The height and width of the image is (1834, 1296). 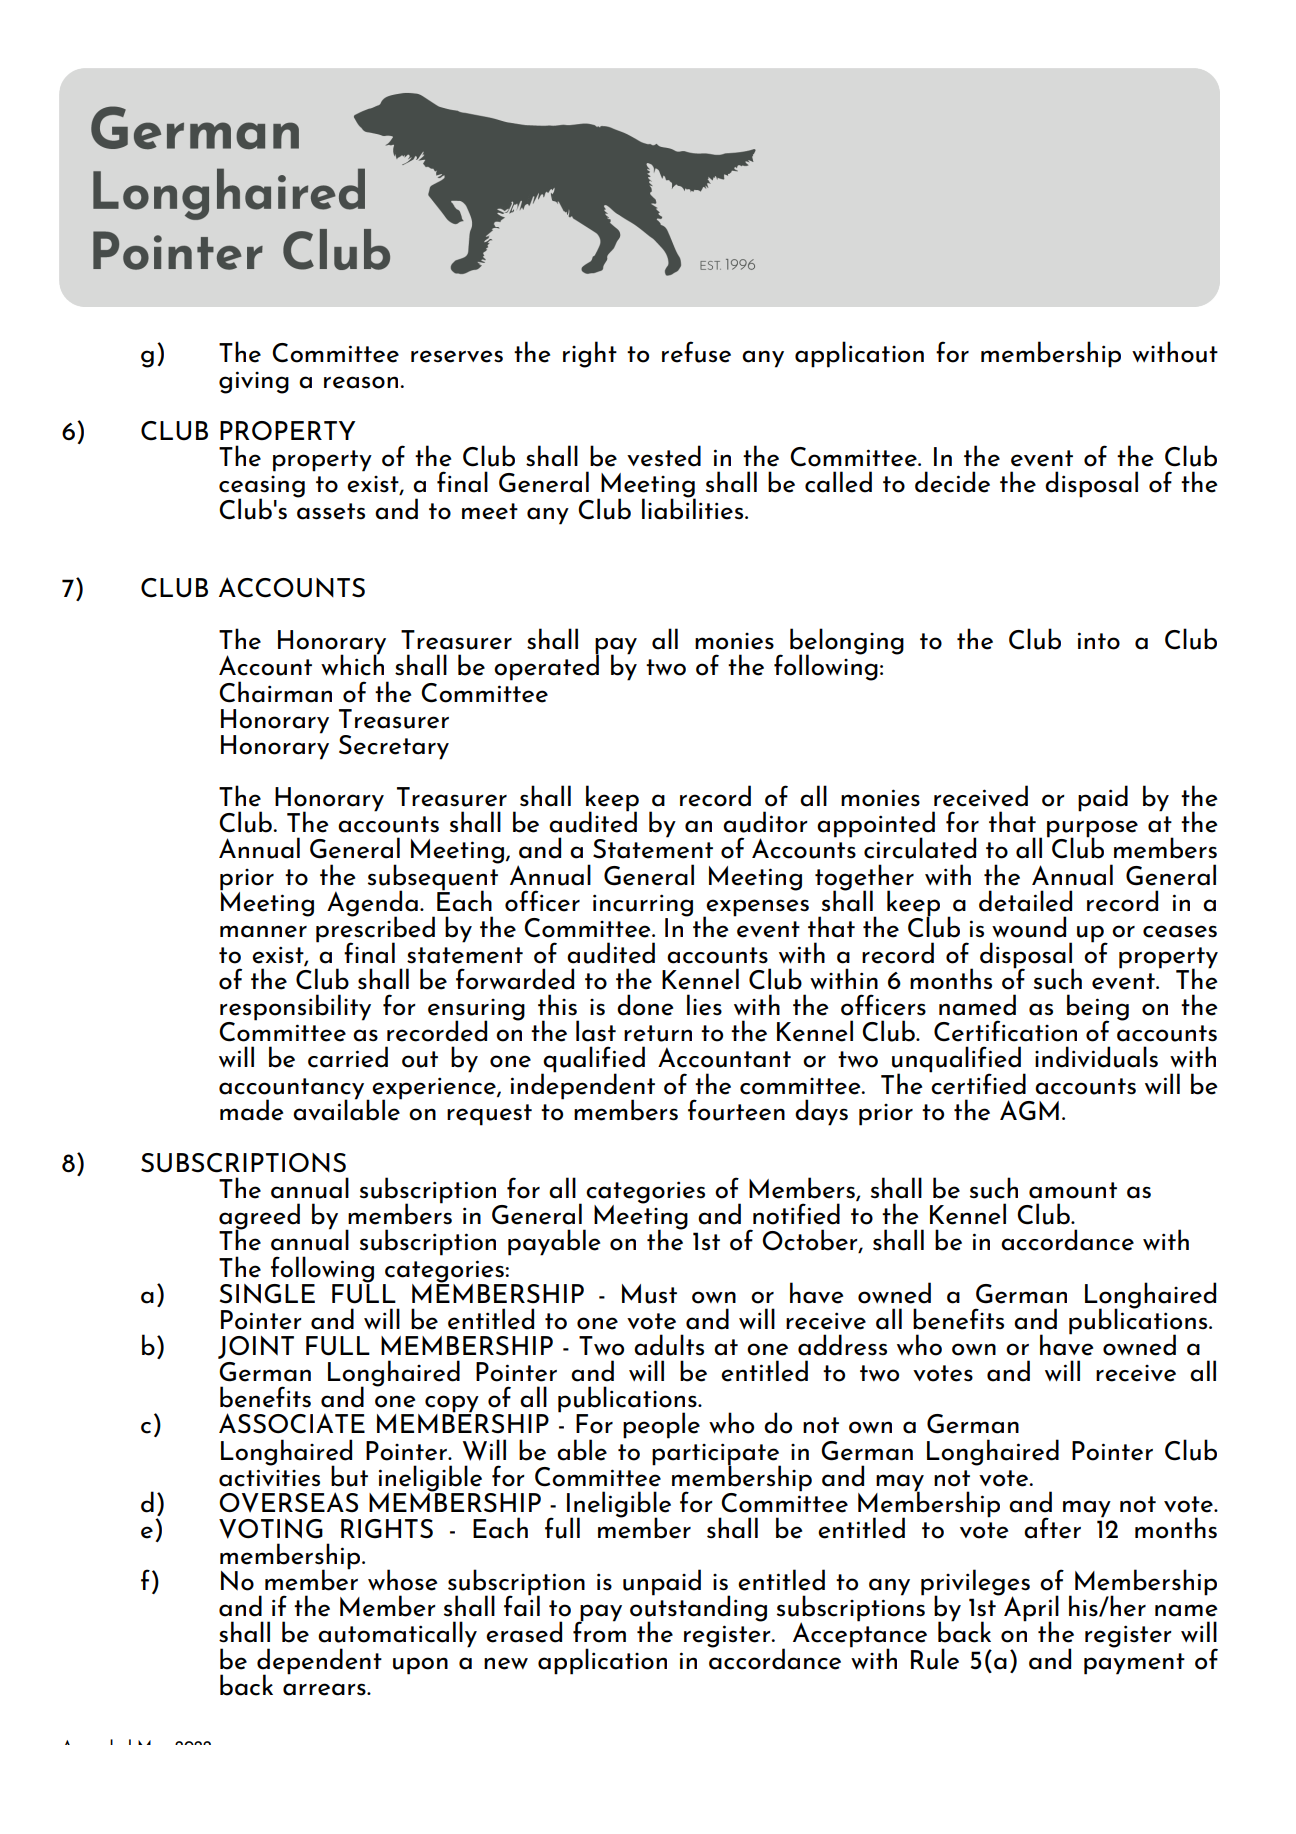 What do you see at coordinates (704, 1005) in the image?
I see `lies` at bounding box center [704, 1005].
